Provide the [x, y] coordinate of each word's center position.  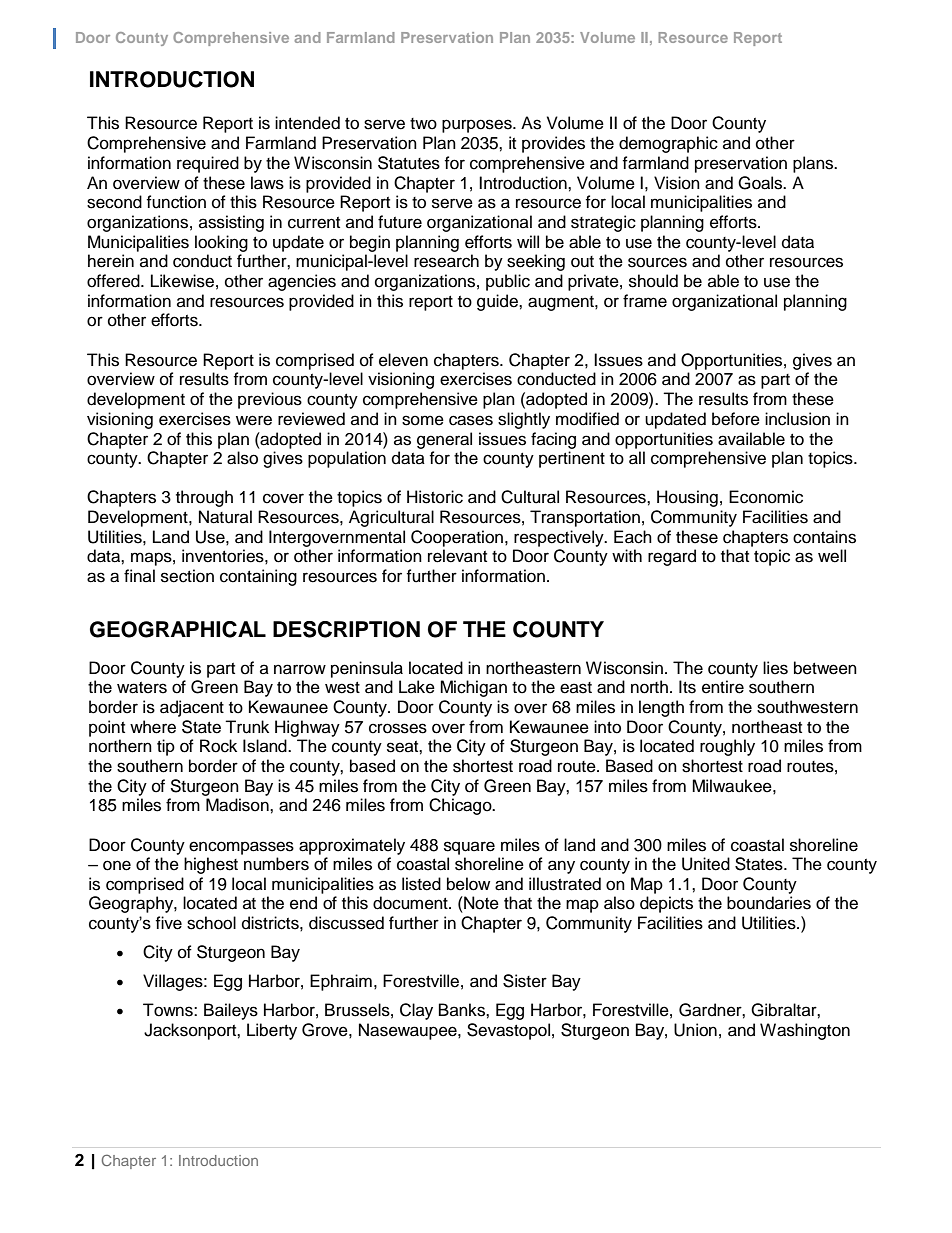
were [254, 420]
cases [471, 420]
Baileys [231, 1011]
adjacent [192, 708]
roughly [727, 747]
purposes [478, 126]
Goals [761, 183]
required [208, 164]
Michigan [473, 688]
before [736, 419]
